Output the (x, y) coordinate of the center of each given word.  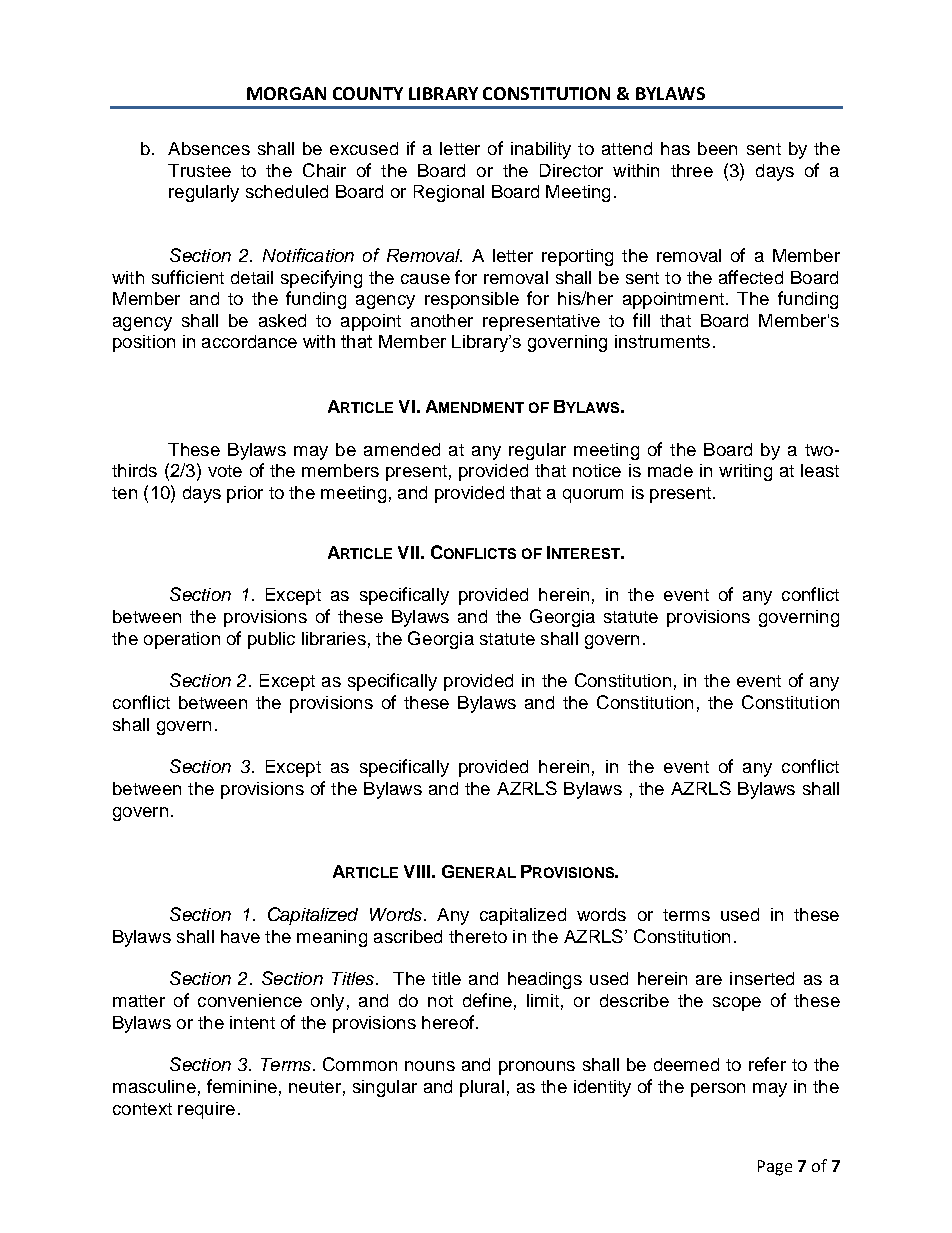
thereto (478, 936)
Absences (209, 148)
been (717, 148)
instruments (662, 341)
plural (482, 1088)
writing (745, 472)
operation (182, 640)
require (206, 1110)
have (240, 936)
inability (541, 150)
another (442, 320)
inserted (762, 978)
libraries (334, 638)
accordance (249, 341)
